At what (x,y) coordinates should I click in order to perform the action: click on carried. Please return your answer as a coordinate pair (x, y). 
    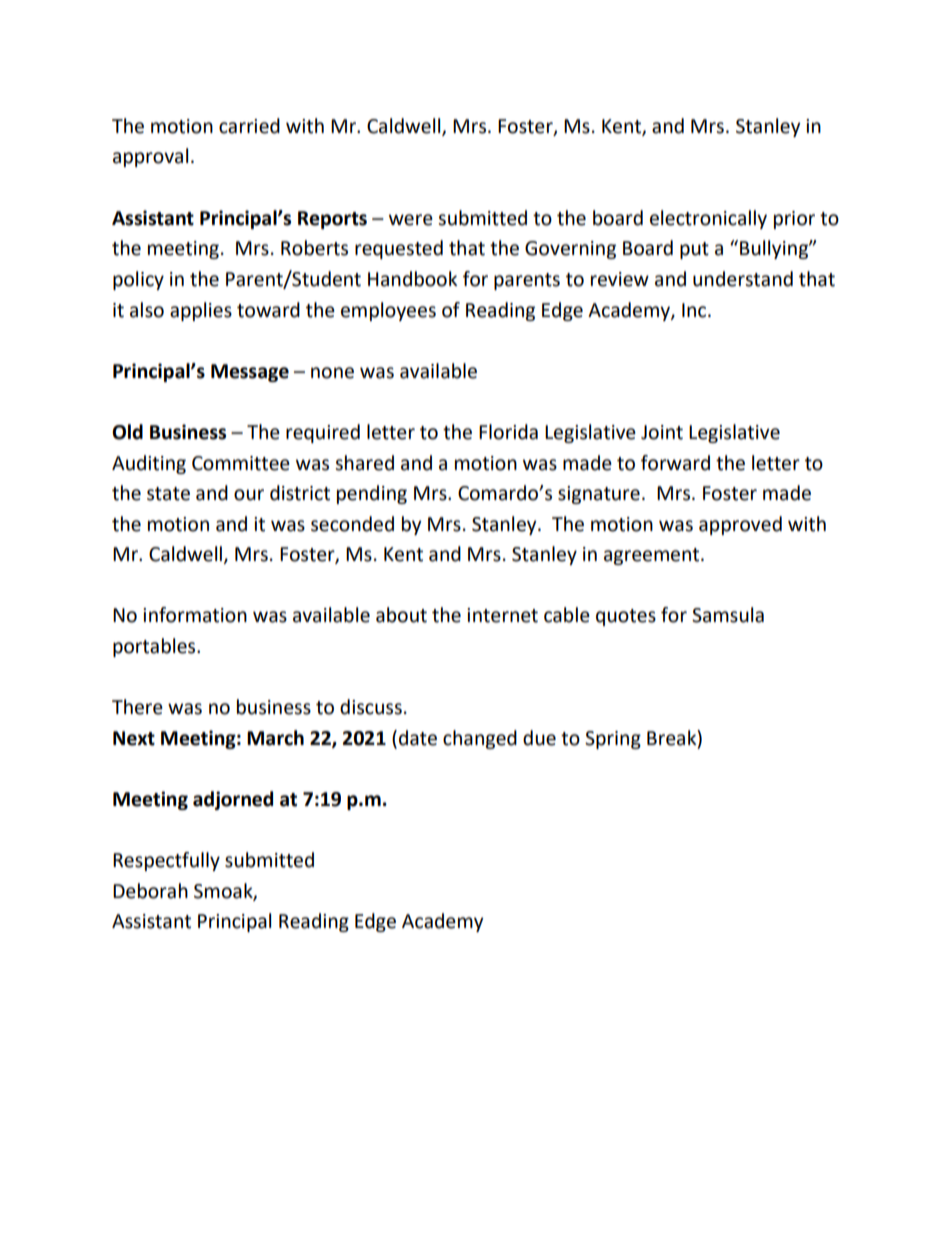
    Looking at the image, I should click on (249, 126).
